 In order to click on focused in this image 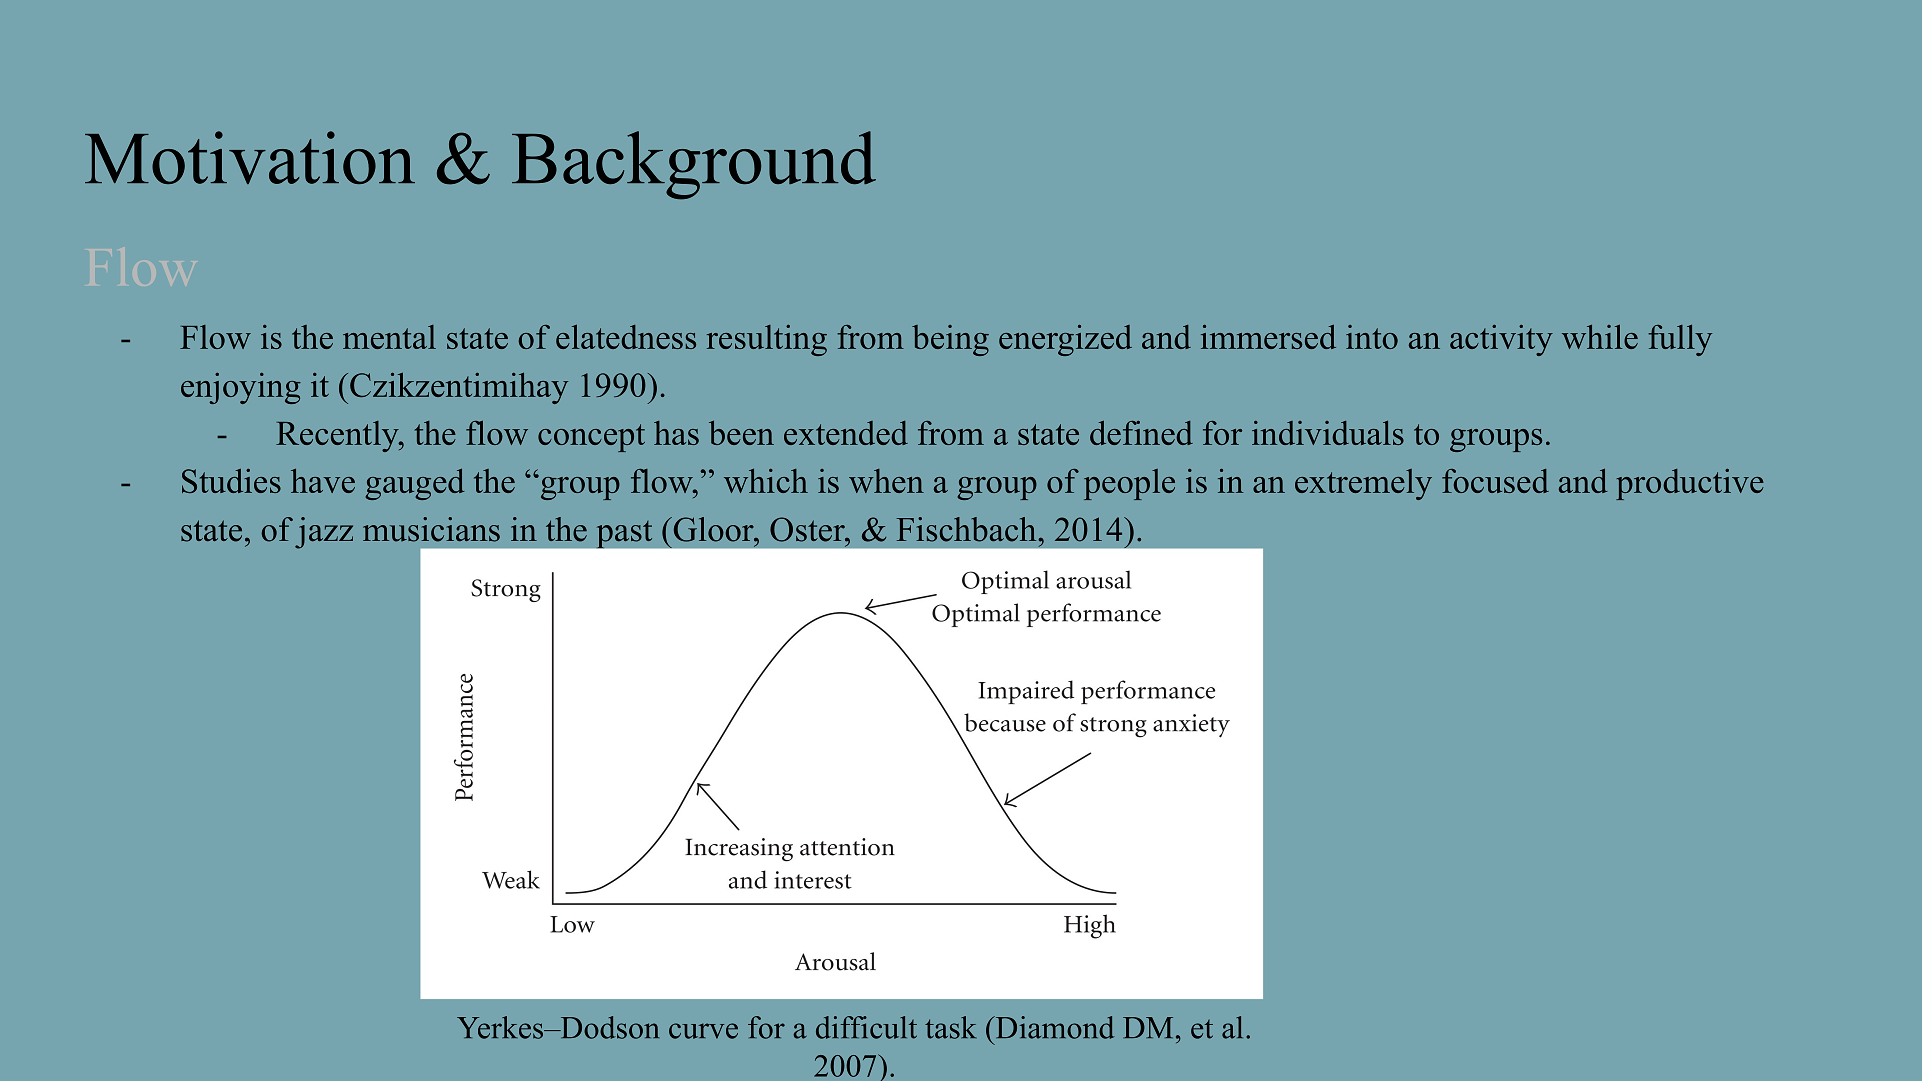, I will do `click(1495, 481)`.
